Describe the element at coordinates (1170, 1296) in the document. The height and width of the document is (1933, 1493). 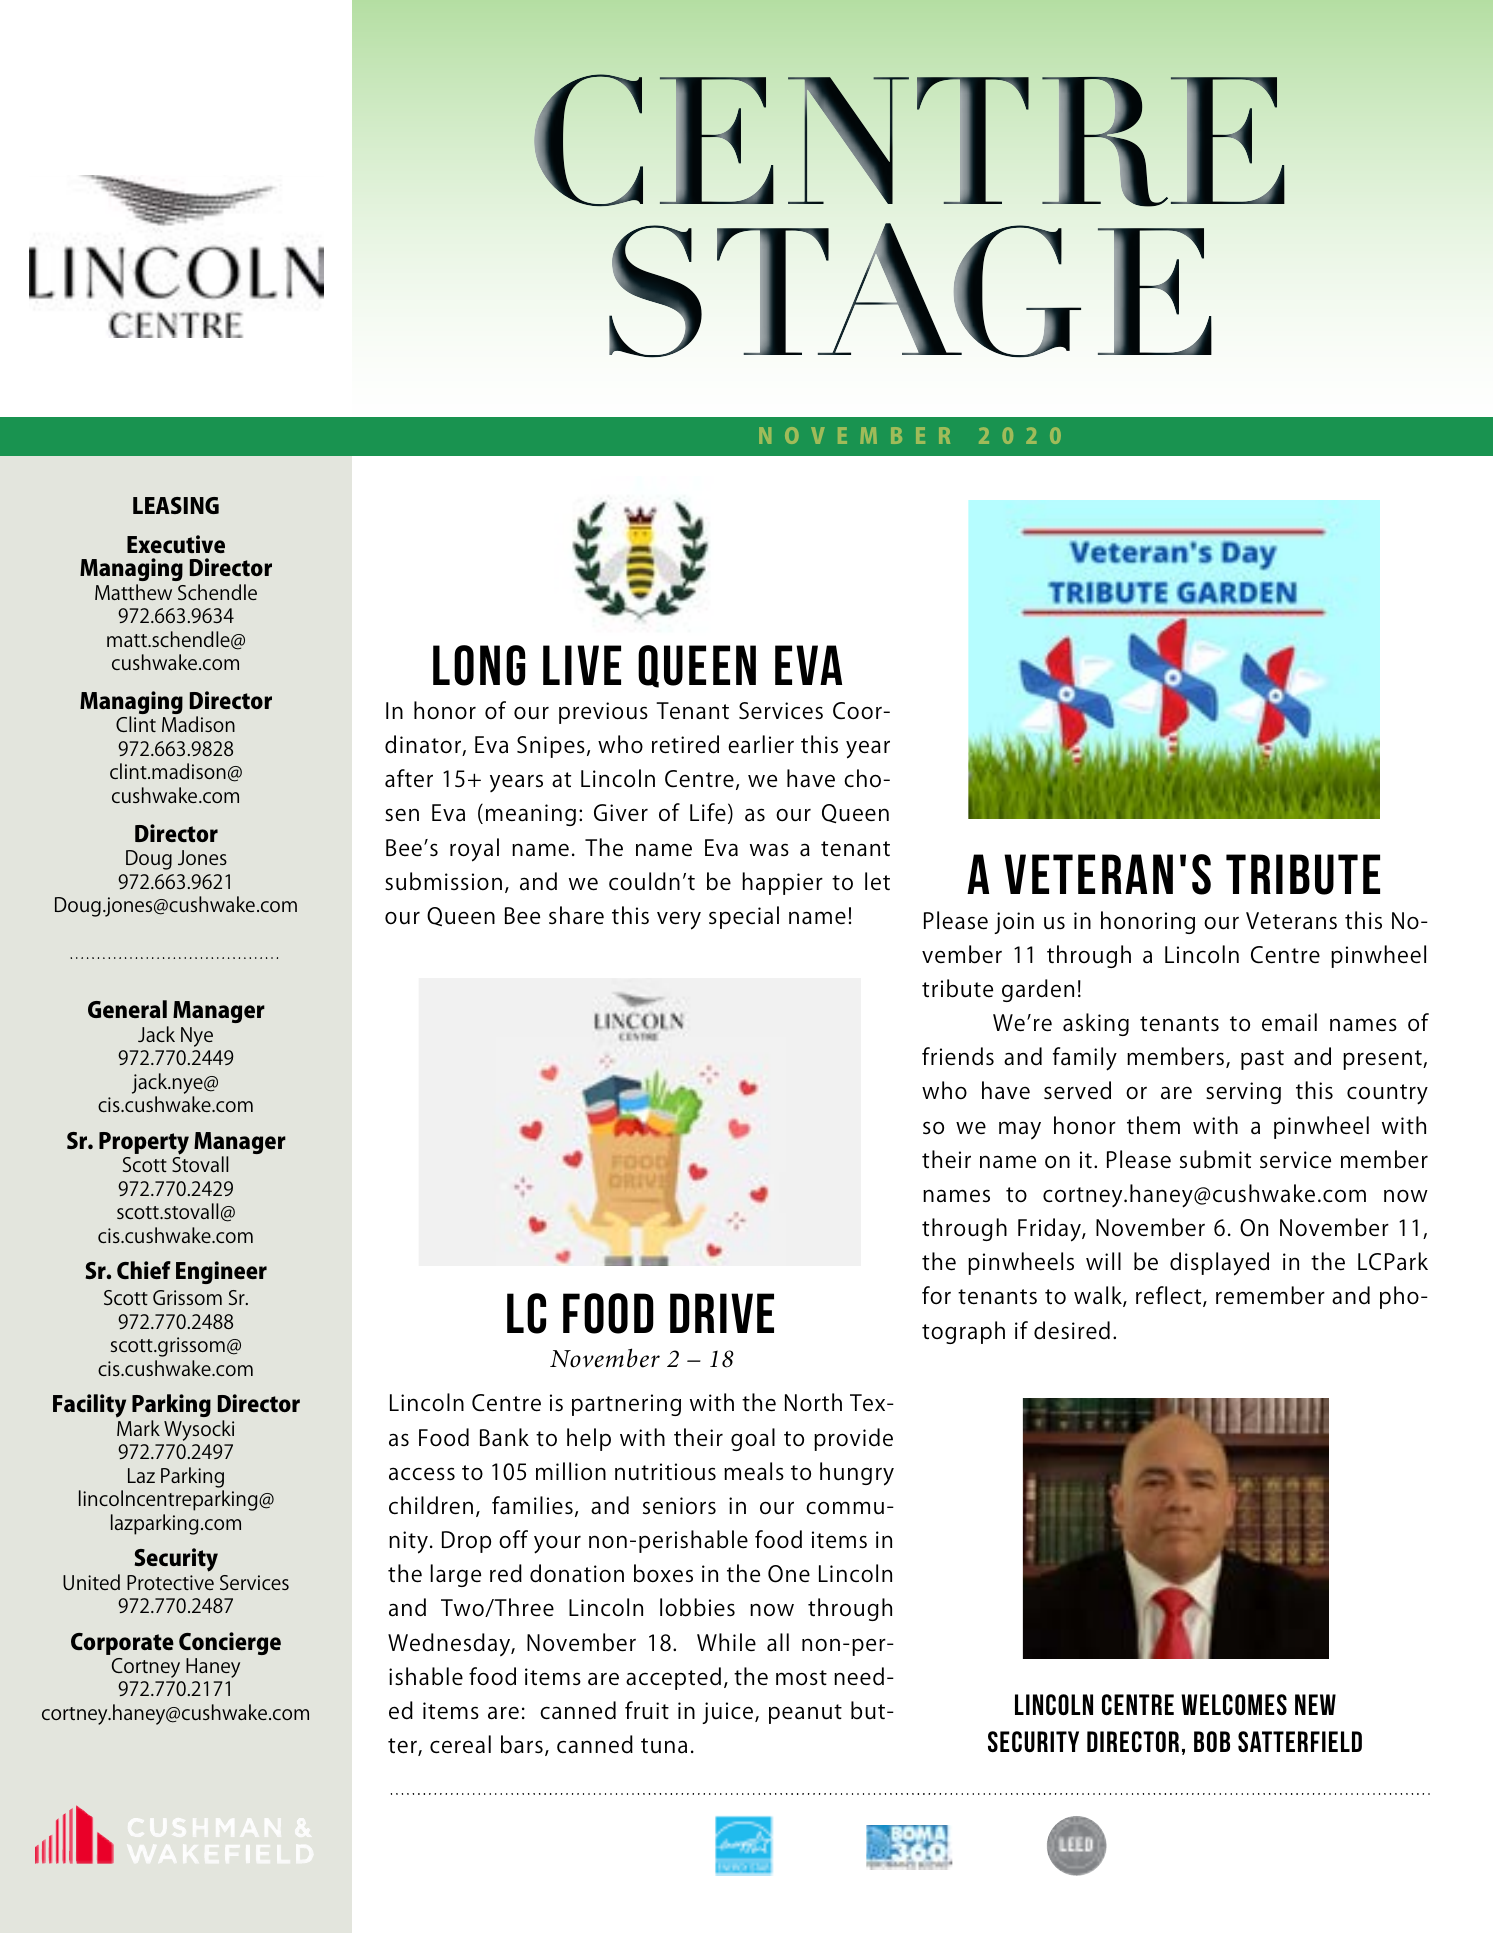
I see `reflect` at that location.
